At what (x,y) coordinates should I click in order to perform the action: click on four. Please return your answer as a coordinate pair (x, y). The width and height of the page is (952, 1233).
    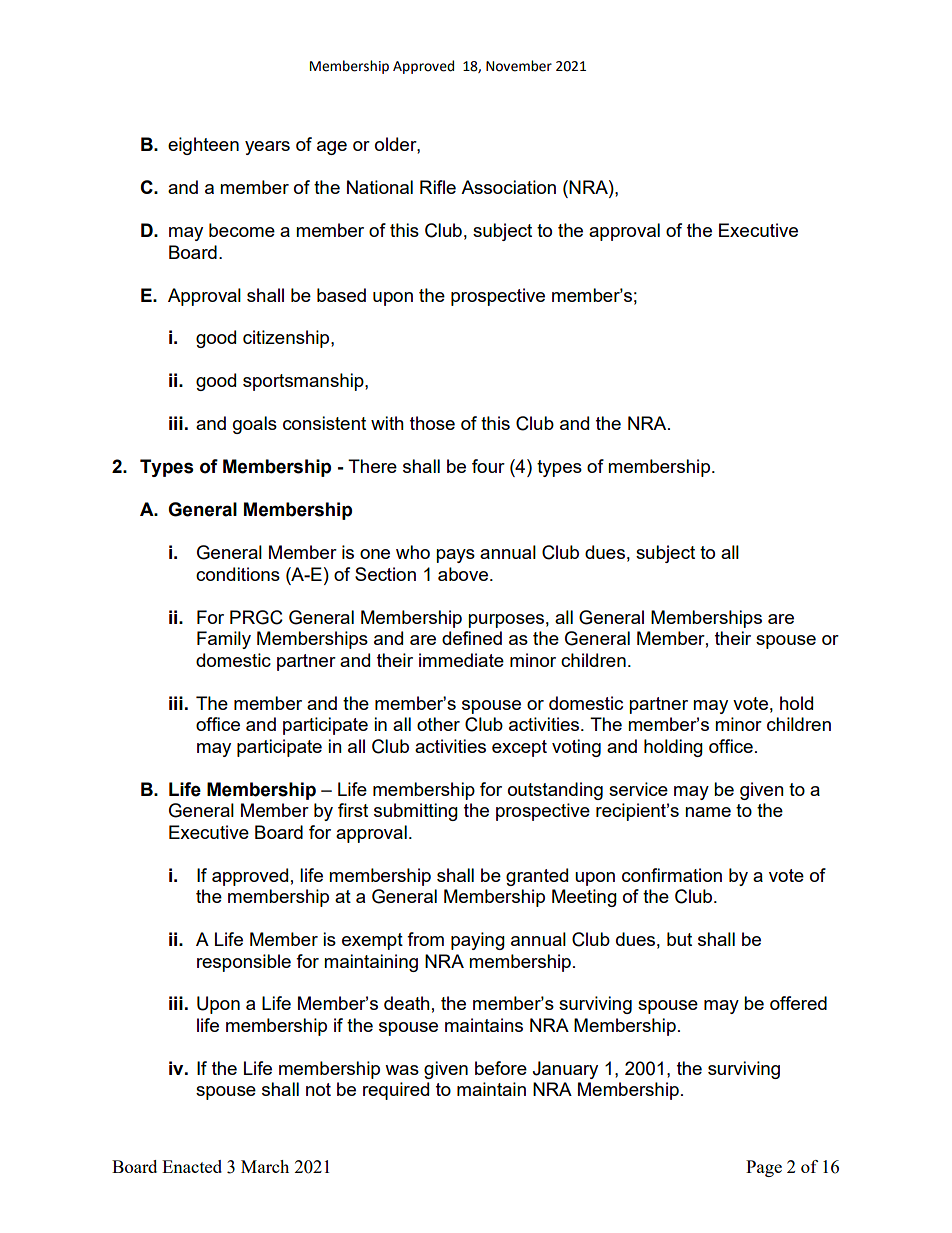
    Looking at the image, I should click on (488, 466).
